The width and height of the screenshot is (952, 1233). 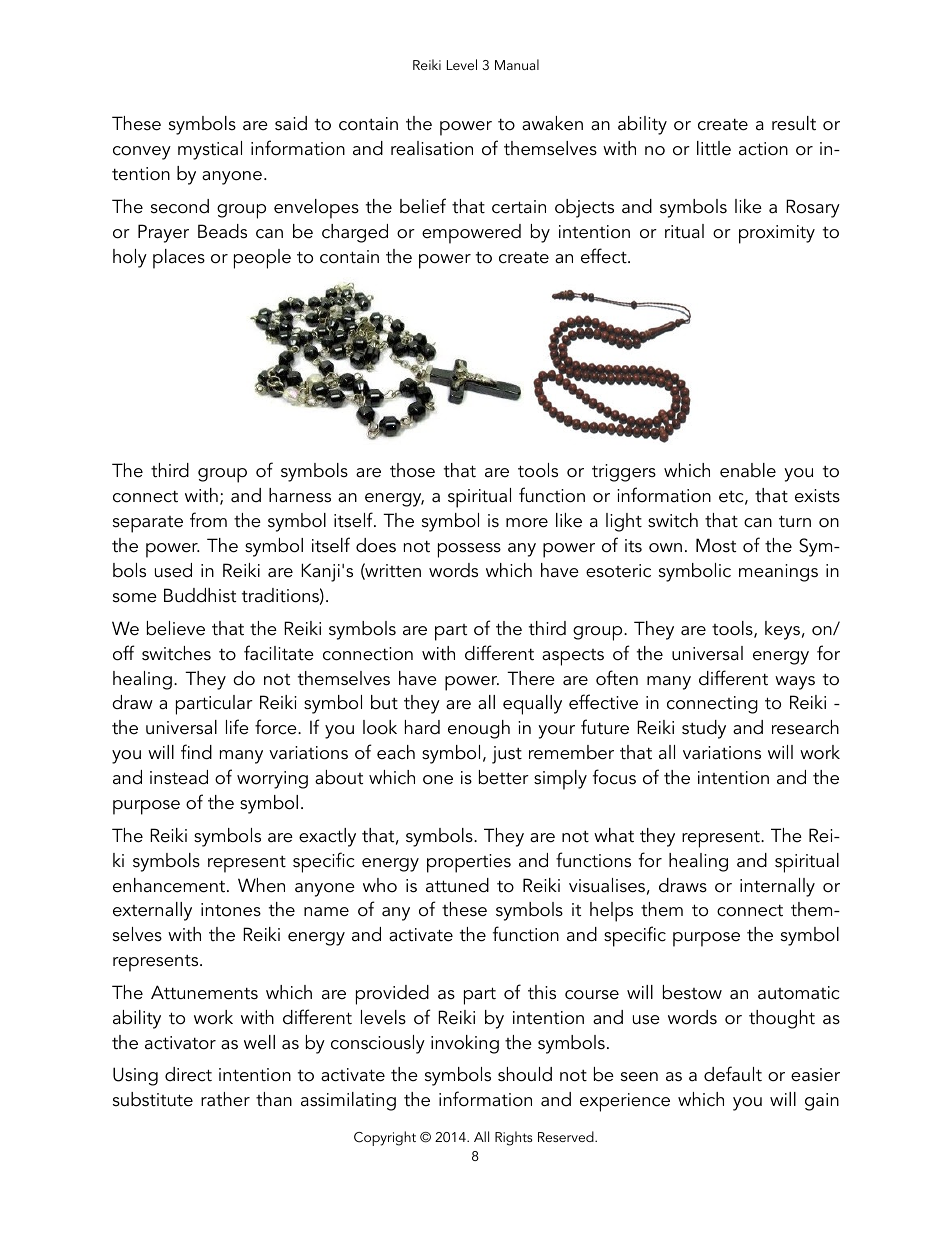 What do you see at coordinates (225, 1099) in the screenshot?
I see `rather` at bounding box center [225, 1099].
